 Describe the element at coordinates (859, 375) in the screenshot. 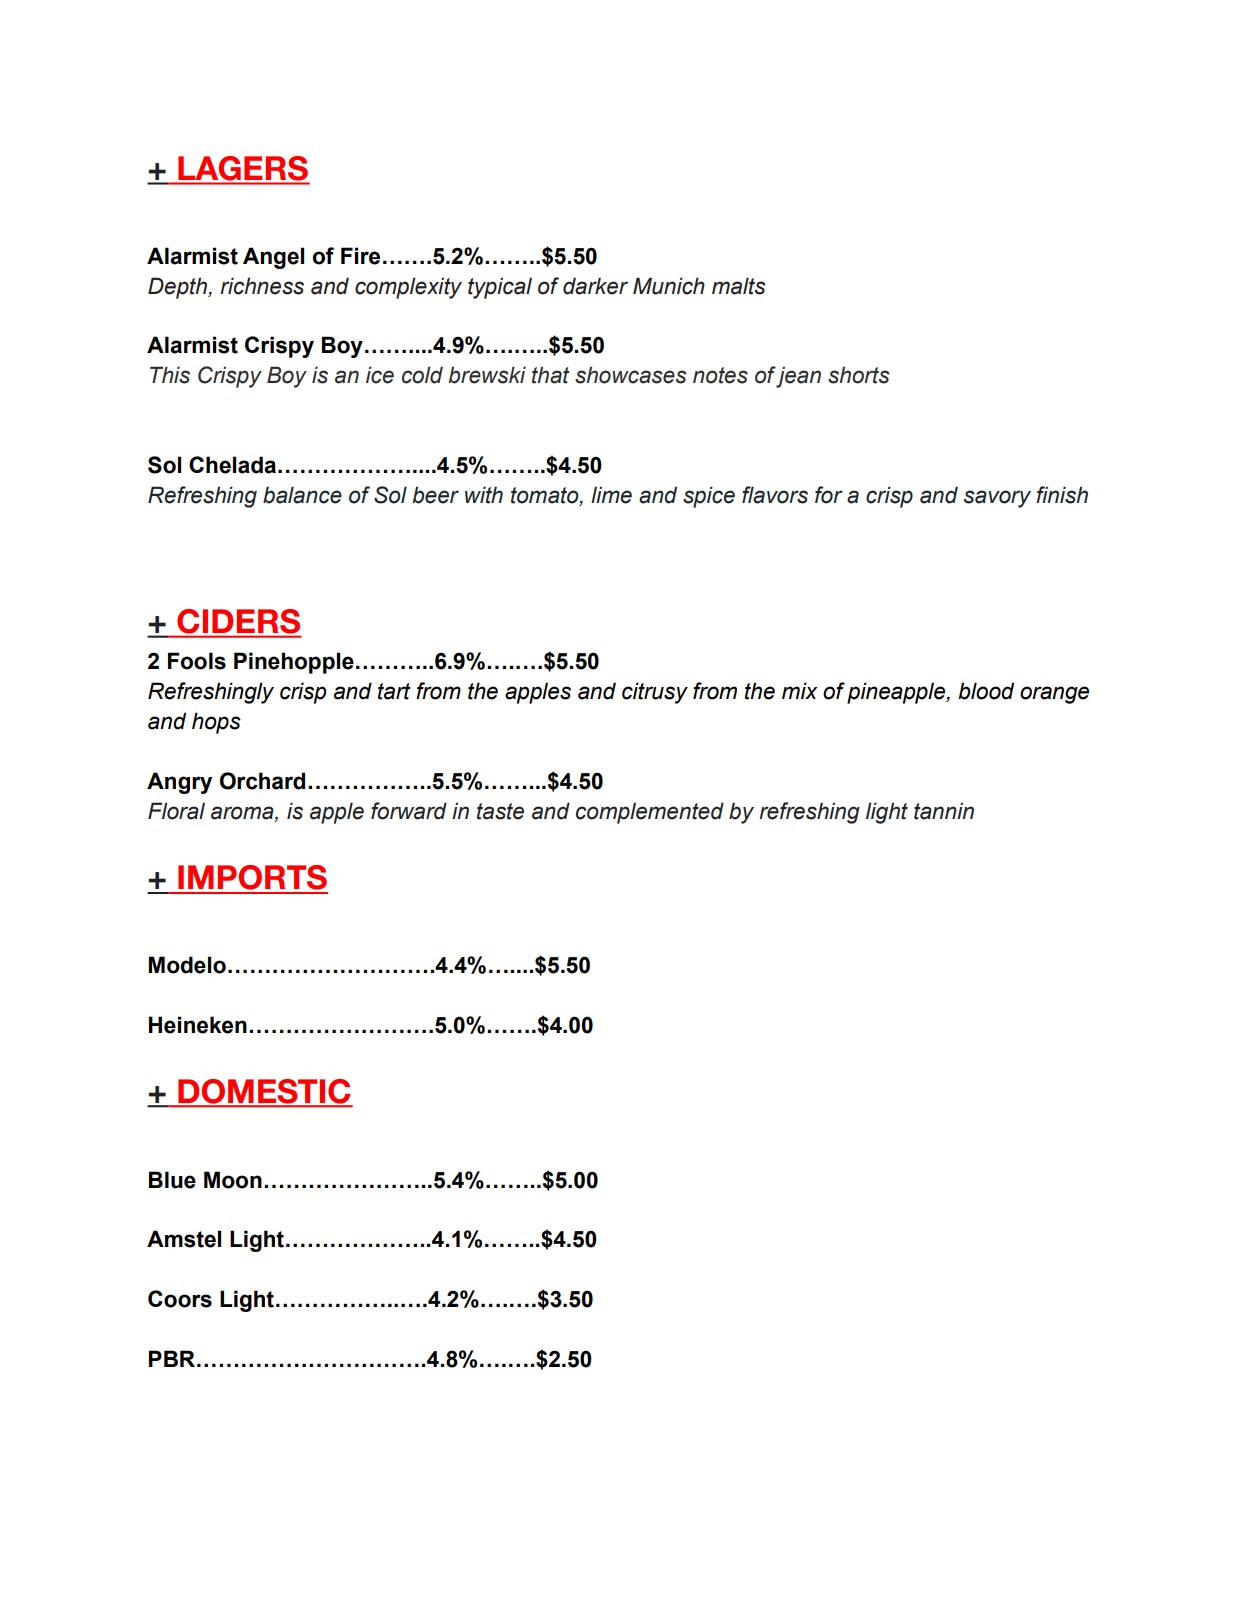

I see `shorts` at that location.
